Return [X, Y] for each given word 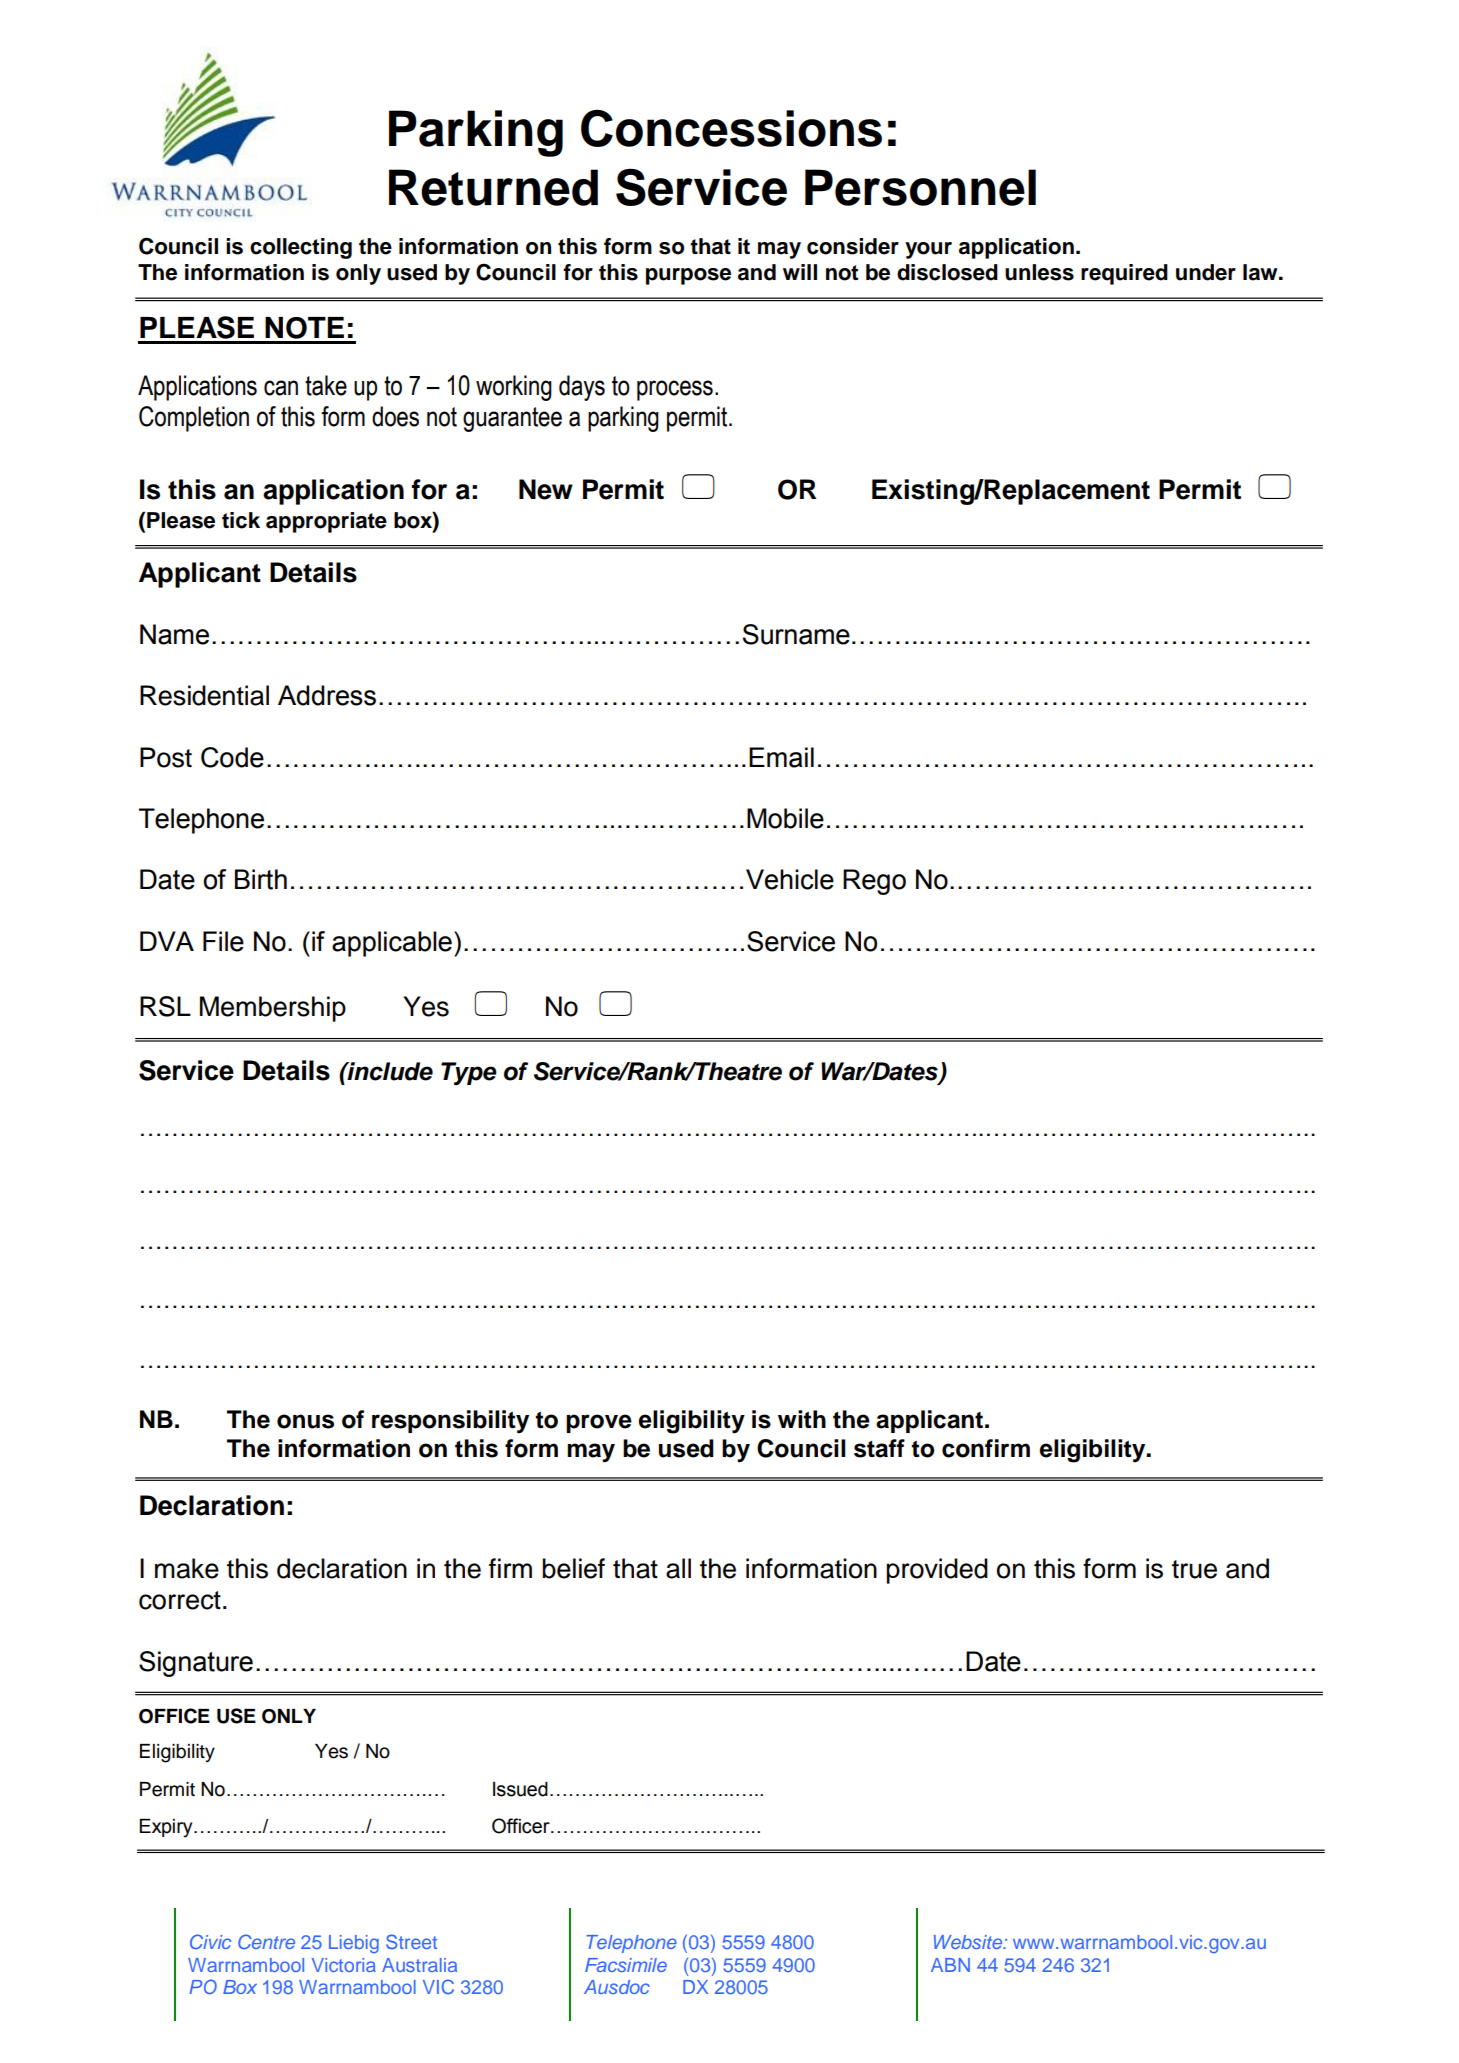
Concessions [731, 128]
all [678, 1568]
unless [1039, 272]
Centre [266, 1941]
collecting [301, 248]
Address [327, 695]
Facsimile [626, 1965]
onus [305, 1421]
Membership [273, 1009]
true [1194, 1569]
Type [469, 1073]
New [546, 489]
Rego [874, 882]
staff [879, 1448]
